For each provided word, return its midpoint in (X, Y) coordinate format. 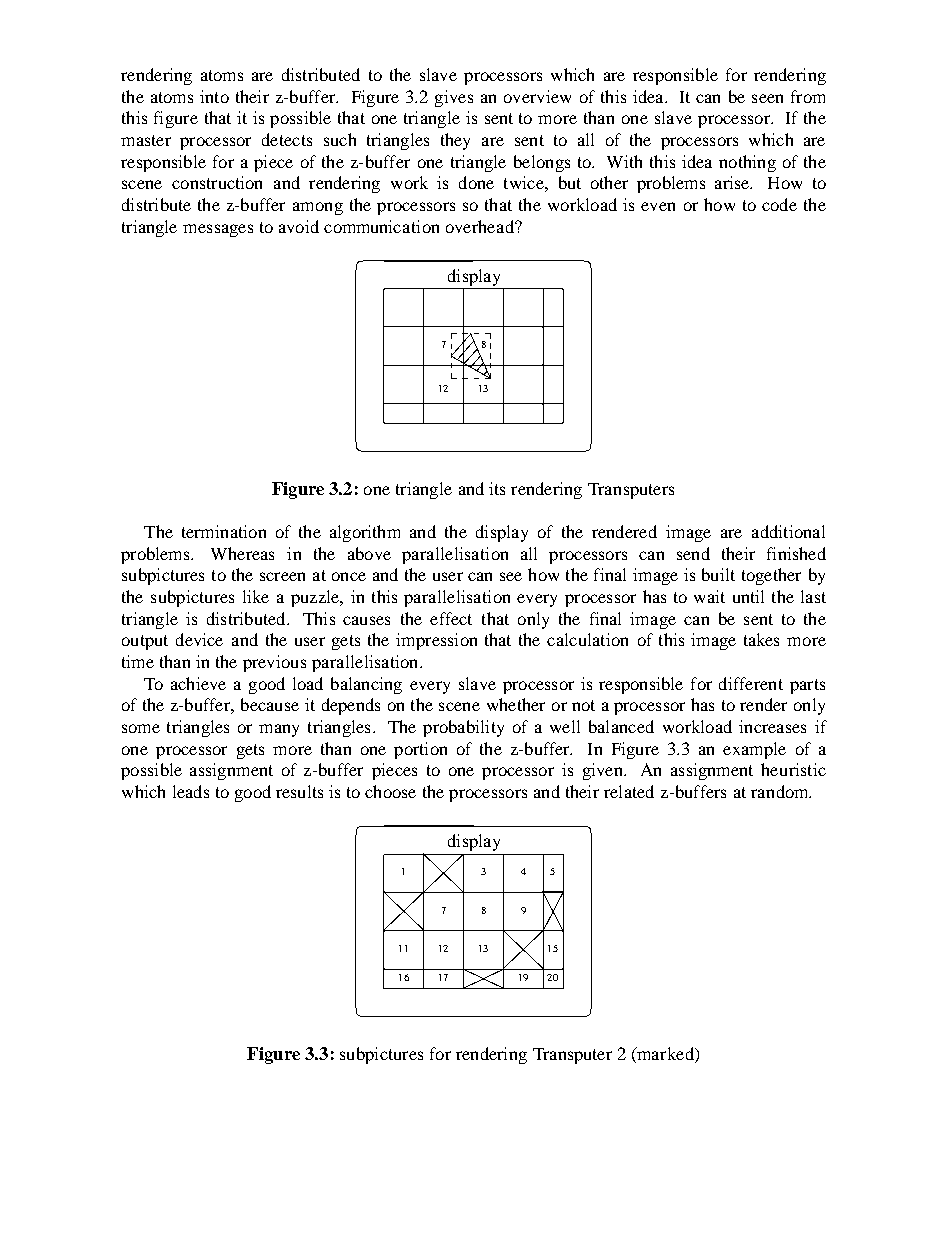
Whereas (242, 553)
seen (767, 98)
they (455, 141)
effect (451, 618)
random (781, 791)
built (718, 574)
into (214, 96)
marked (665, 1055)
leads (191, 791)
